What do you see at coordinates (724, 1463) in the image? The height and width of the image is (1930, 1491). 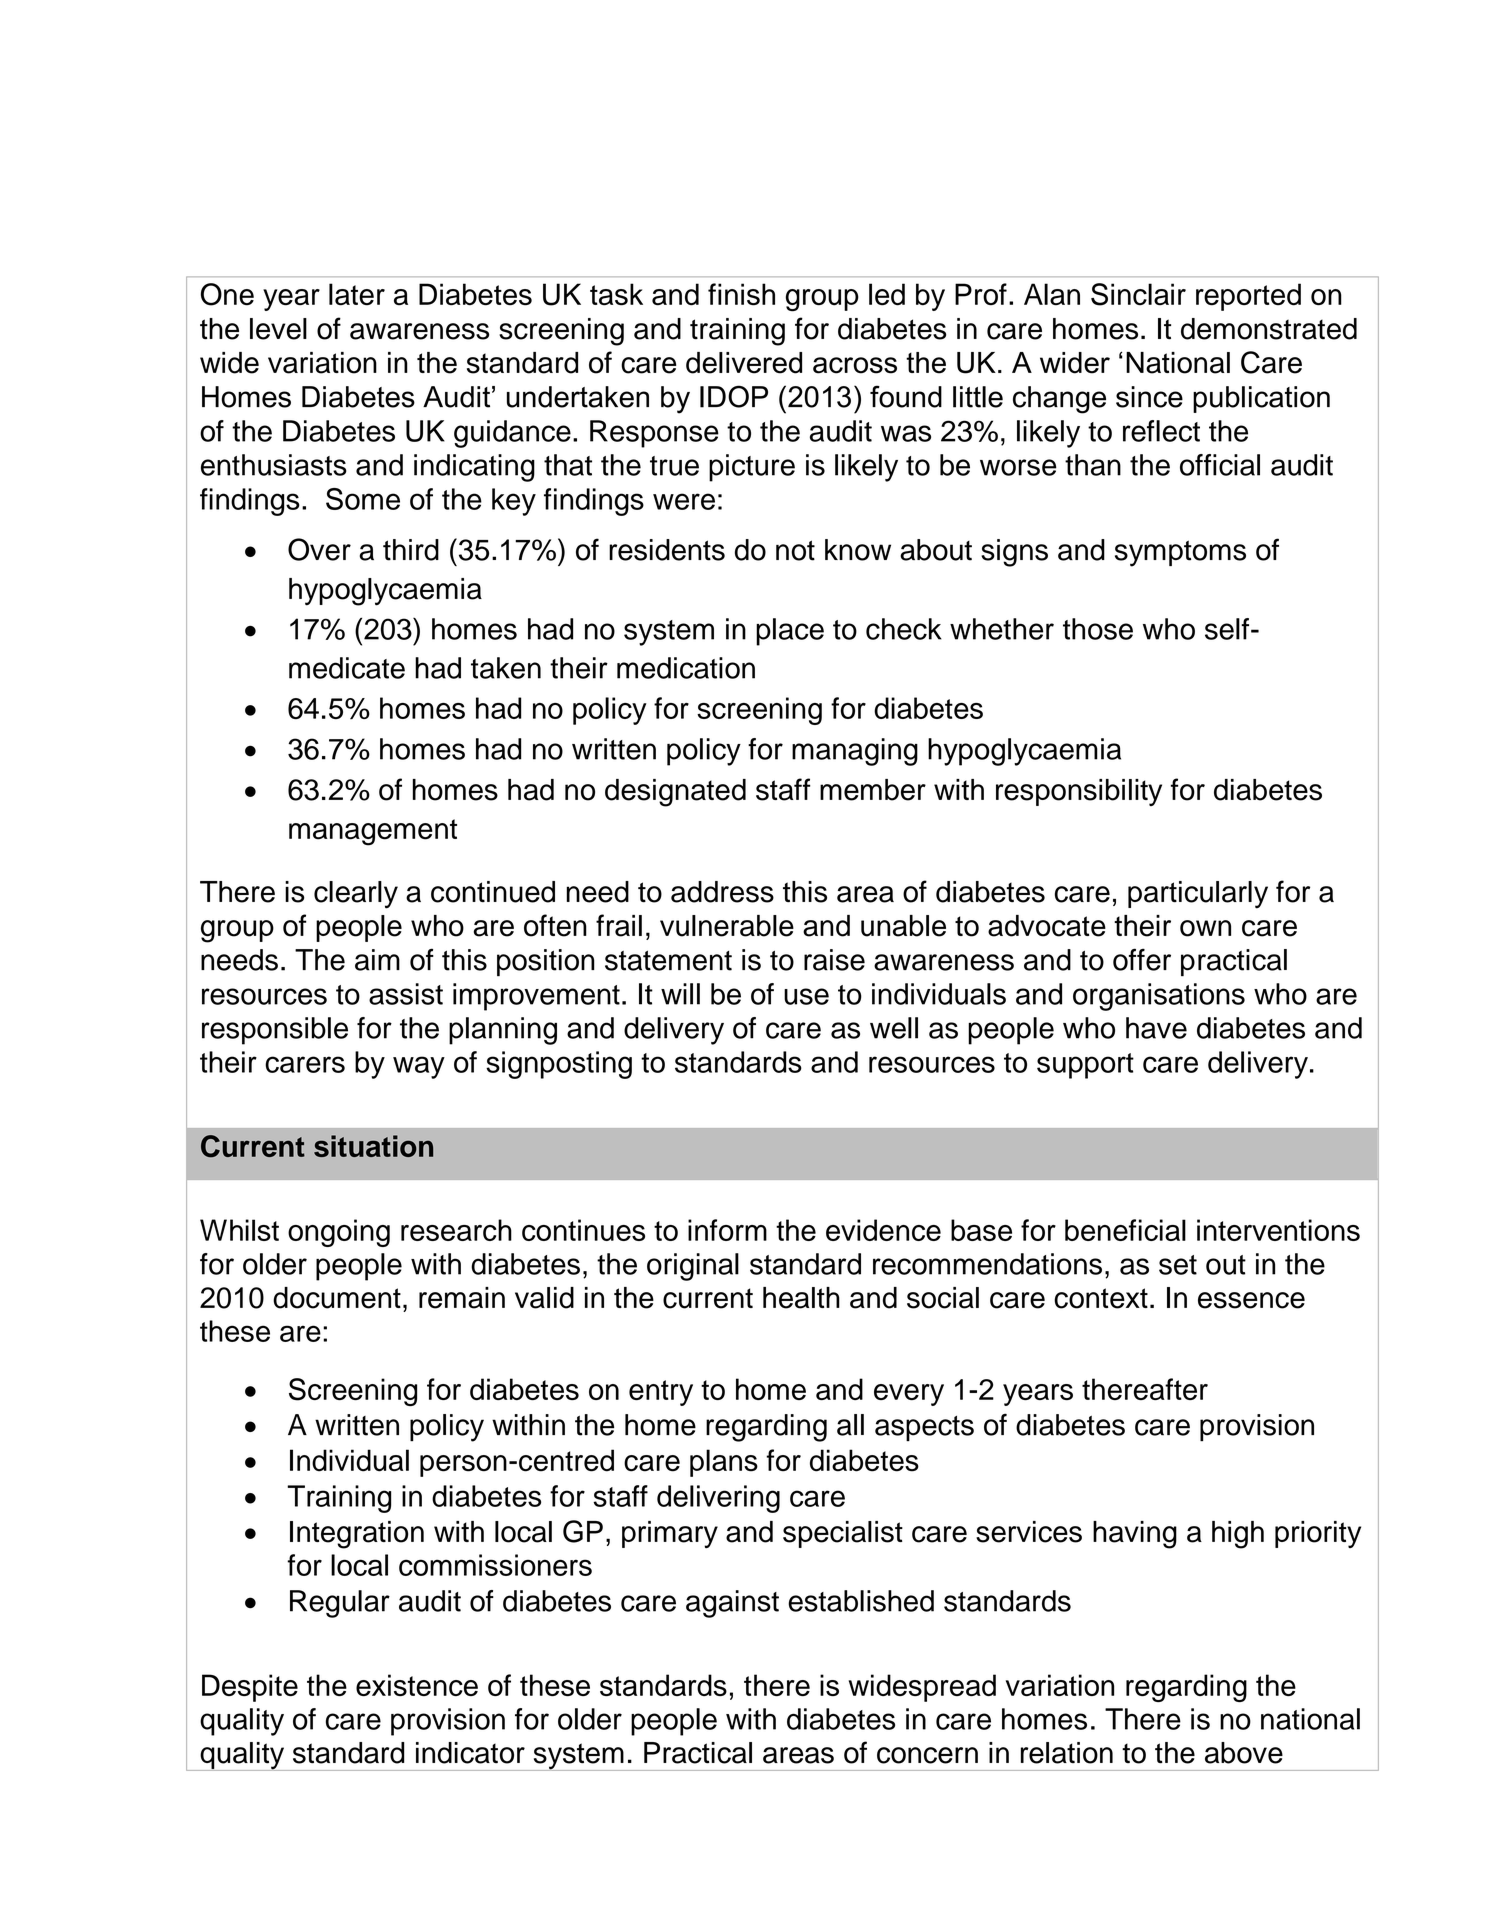 I see `plans` at bounding box center [724, 1463].
